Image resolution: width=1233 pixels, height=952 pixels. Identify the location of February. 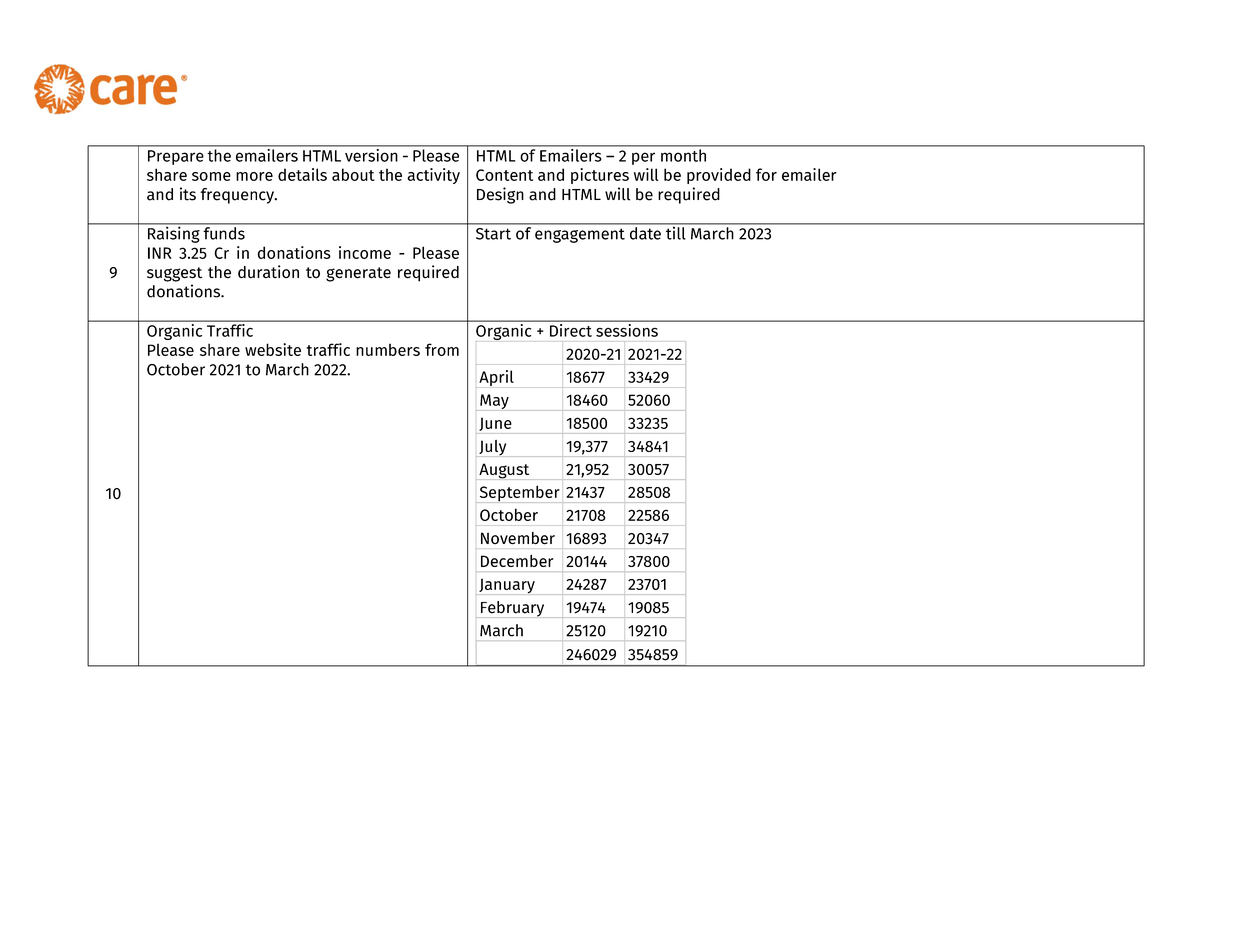
(513, 609).
